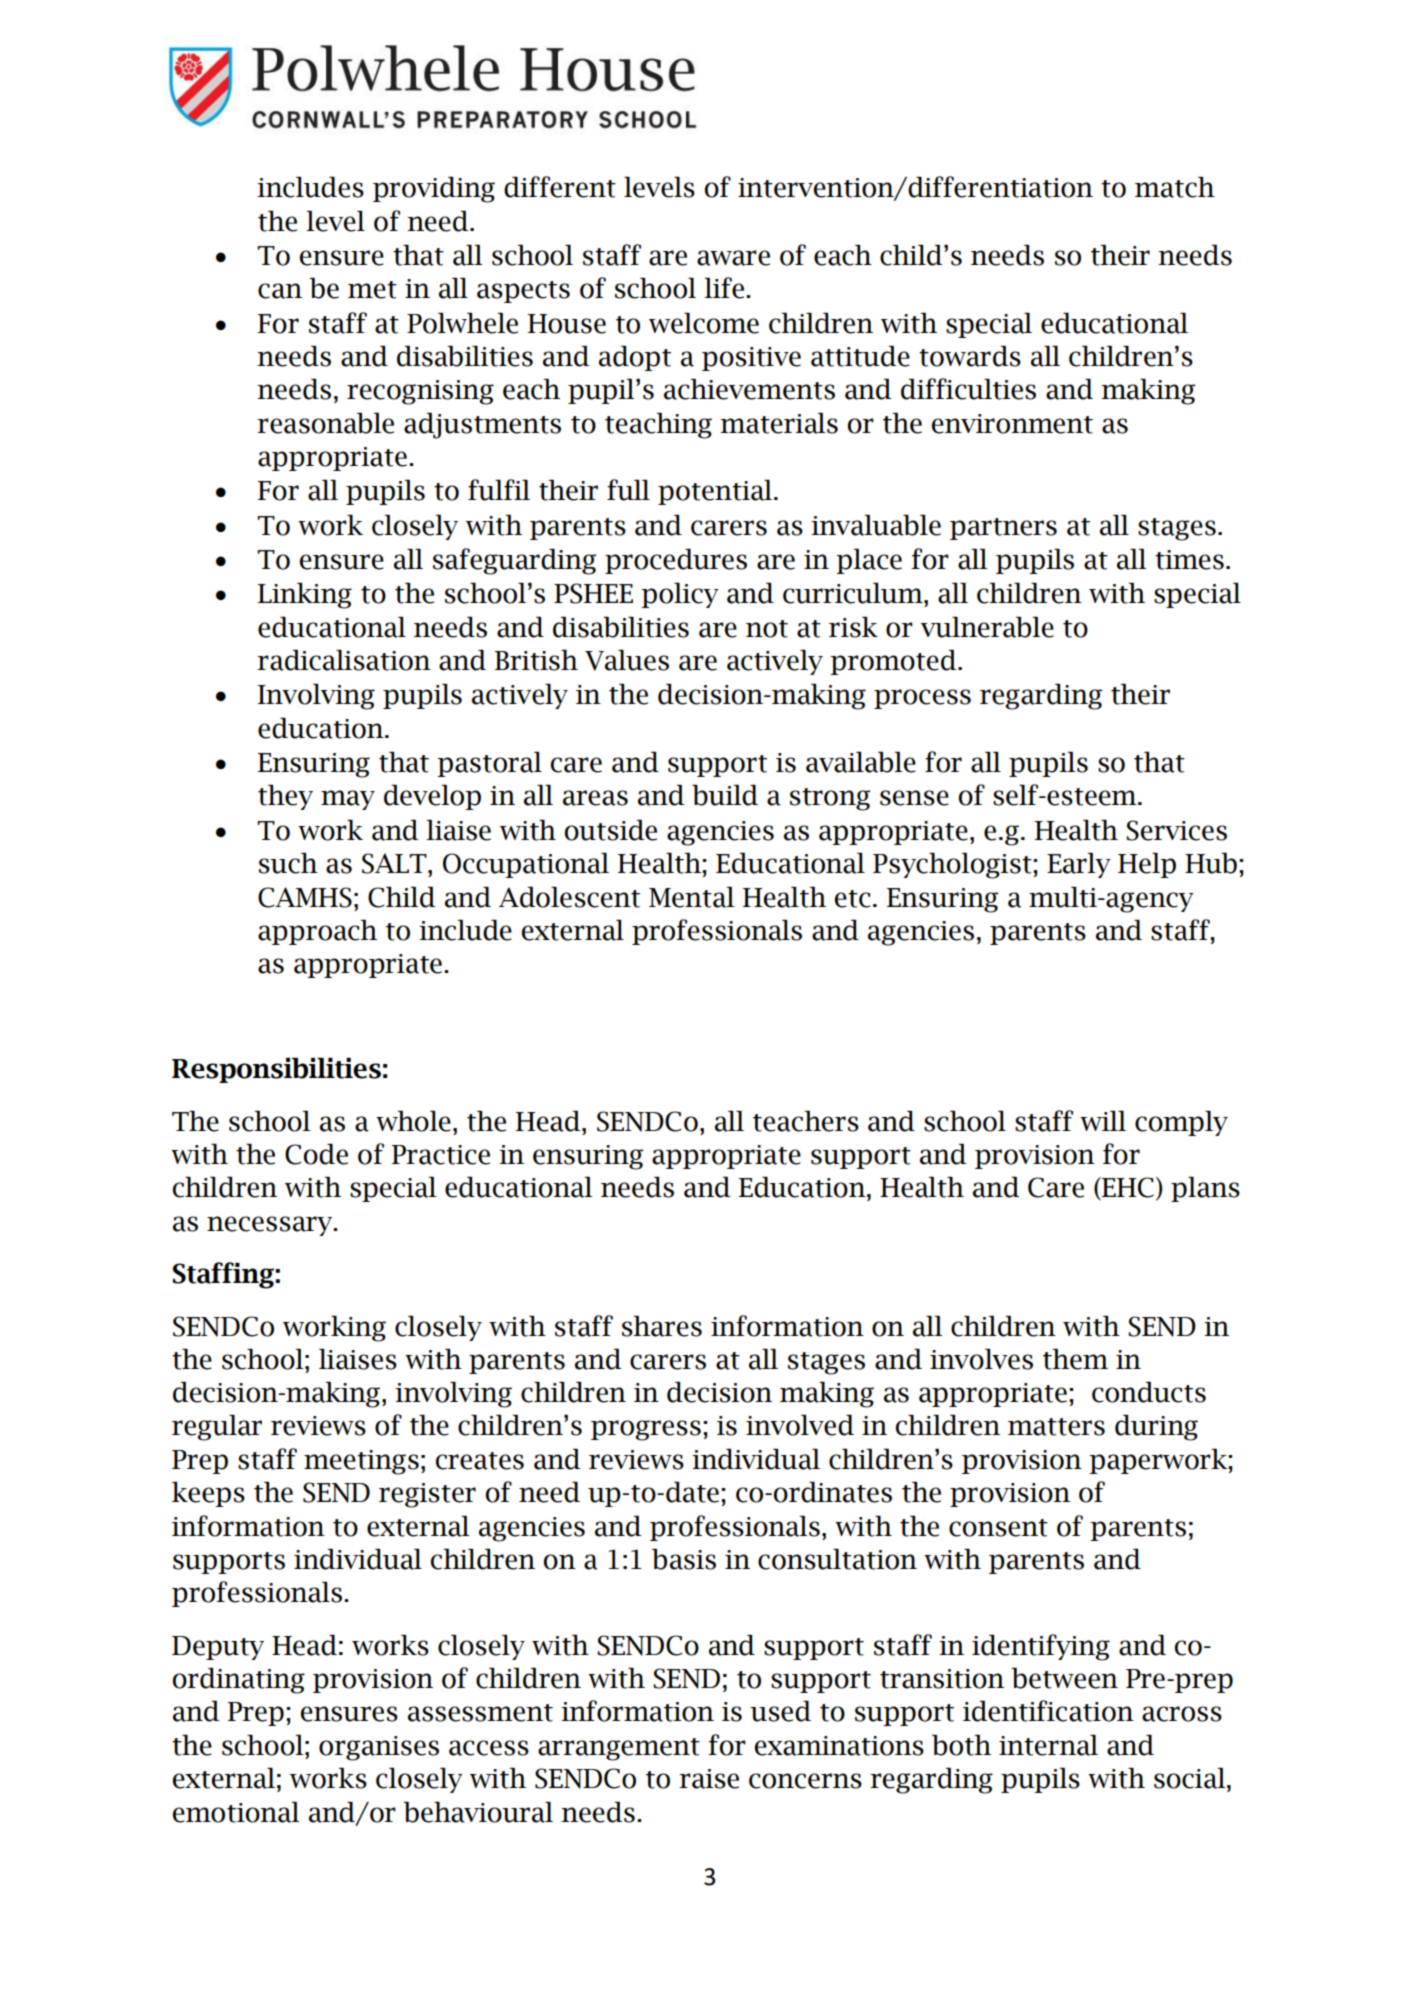 This document has height=2008, width=1420. What do you see at coordinates (1175, 187) in the document?
I see `match` at bounding box center [1175, 187].
